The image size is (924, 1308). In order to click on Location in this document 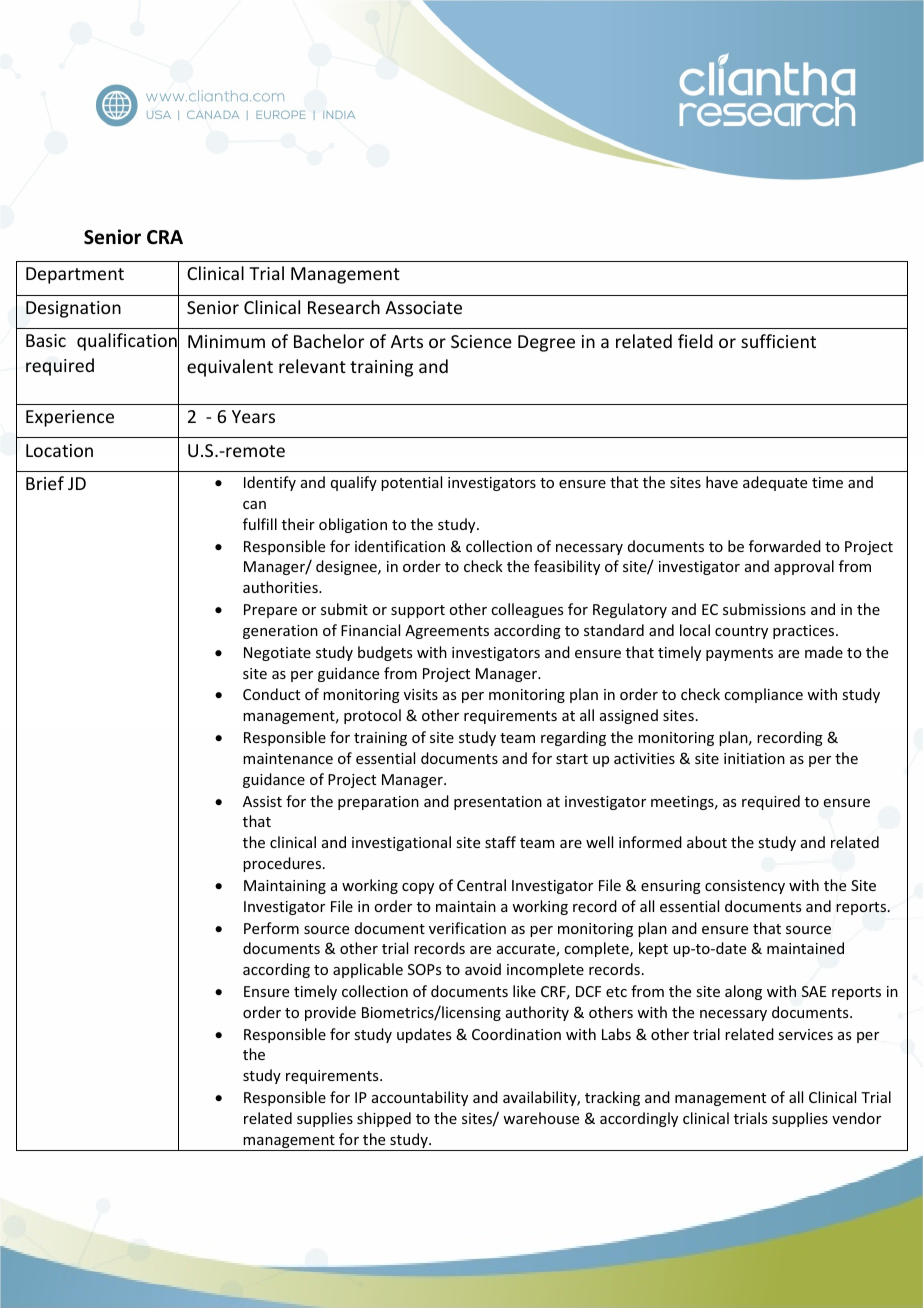, I will do `click(59, 450)`.
